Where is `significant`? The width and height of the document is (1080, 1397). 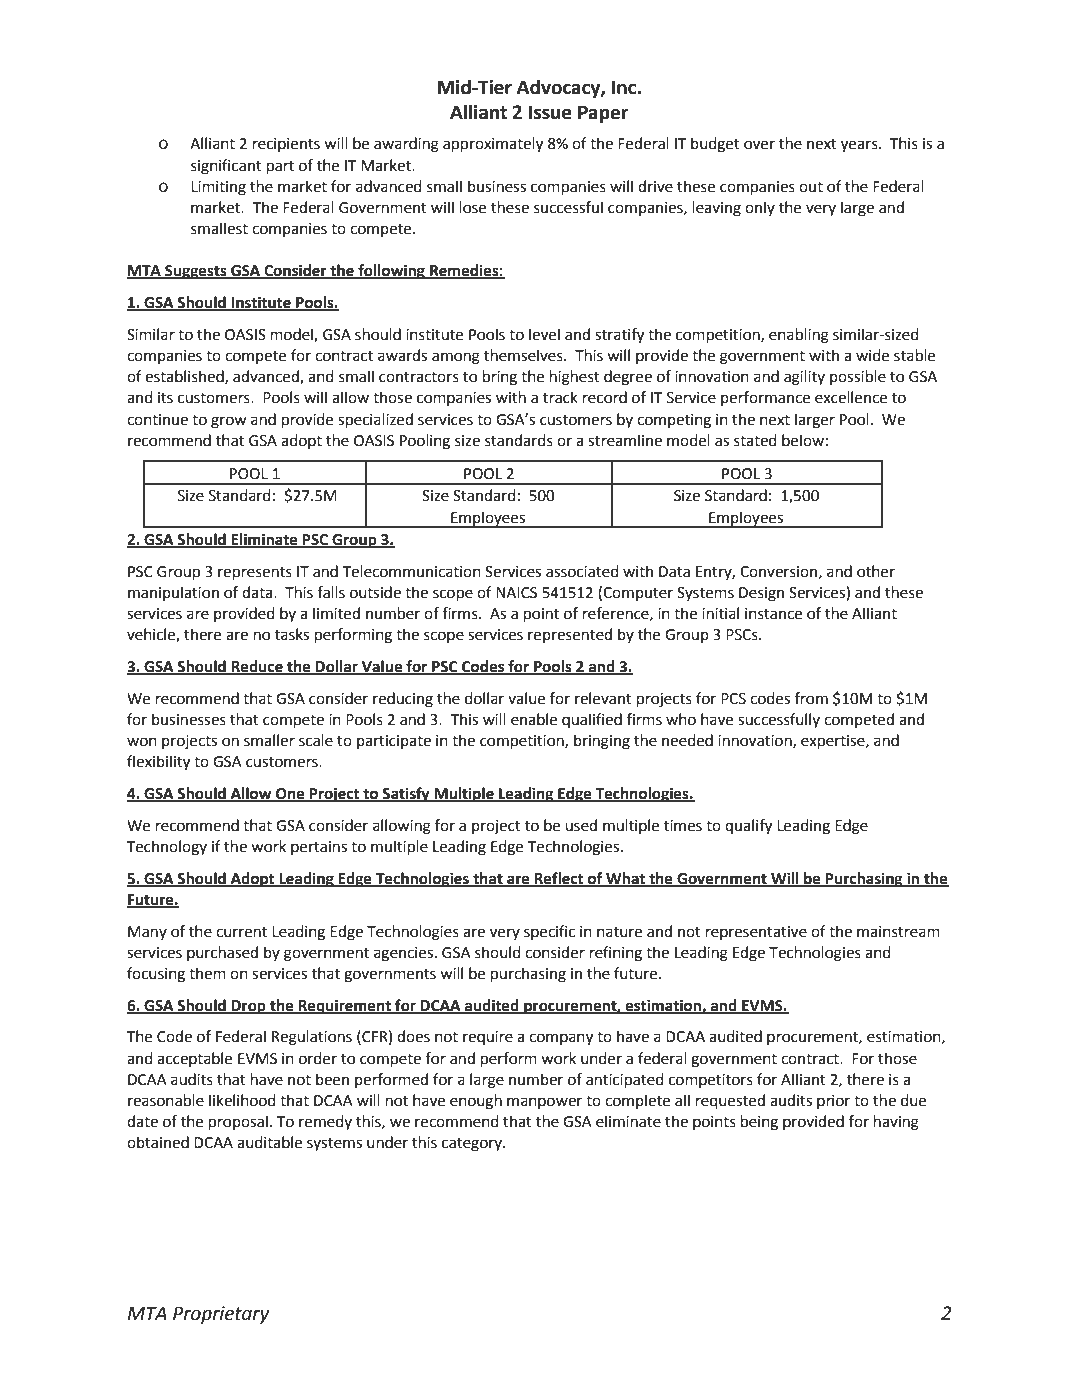
significant is located at coordinates (226, 167).
